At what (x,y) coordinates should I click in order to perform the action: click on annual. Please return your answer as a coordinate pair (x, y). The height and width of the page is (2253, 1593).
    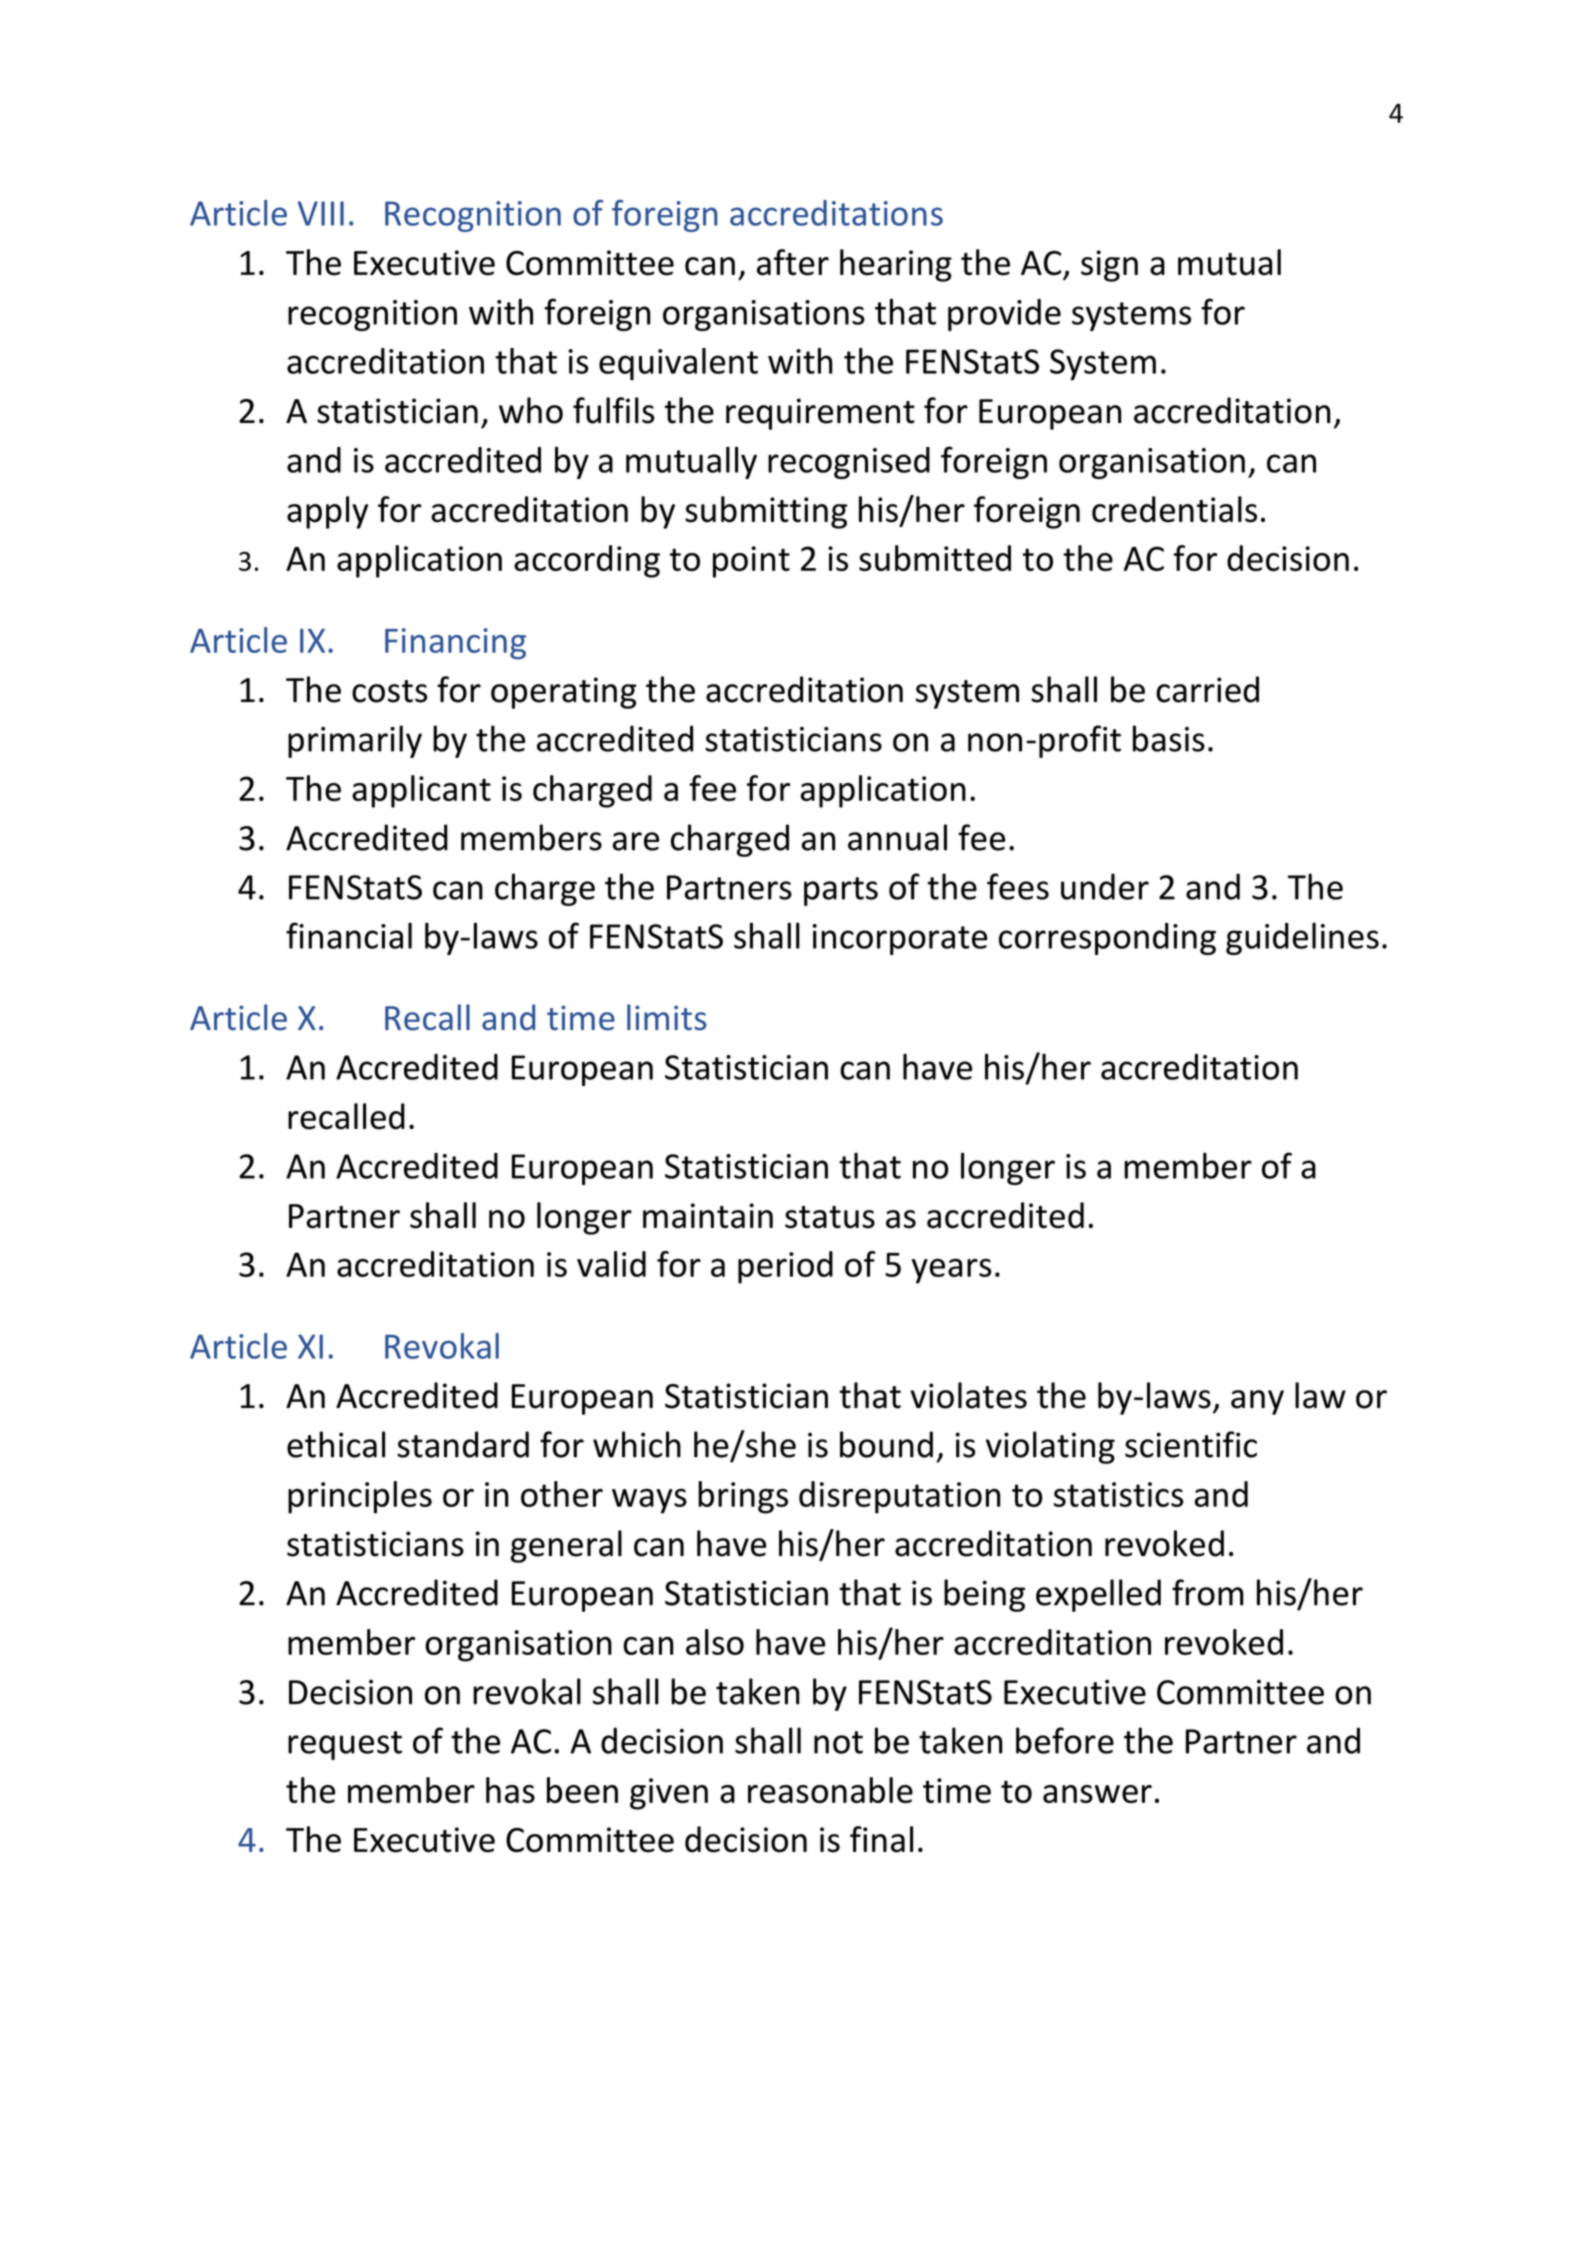
    Looking at the image, I should click on (897, 837).
